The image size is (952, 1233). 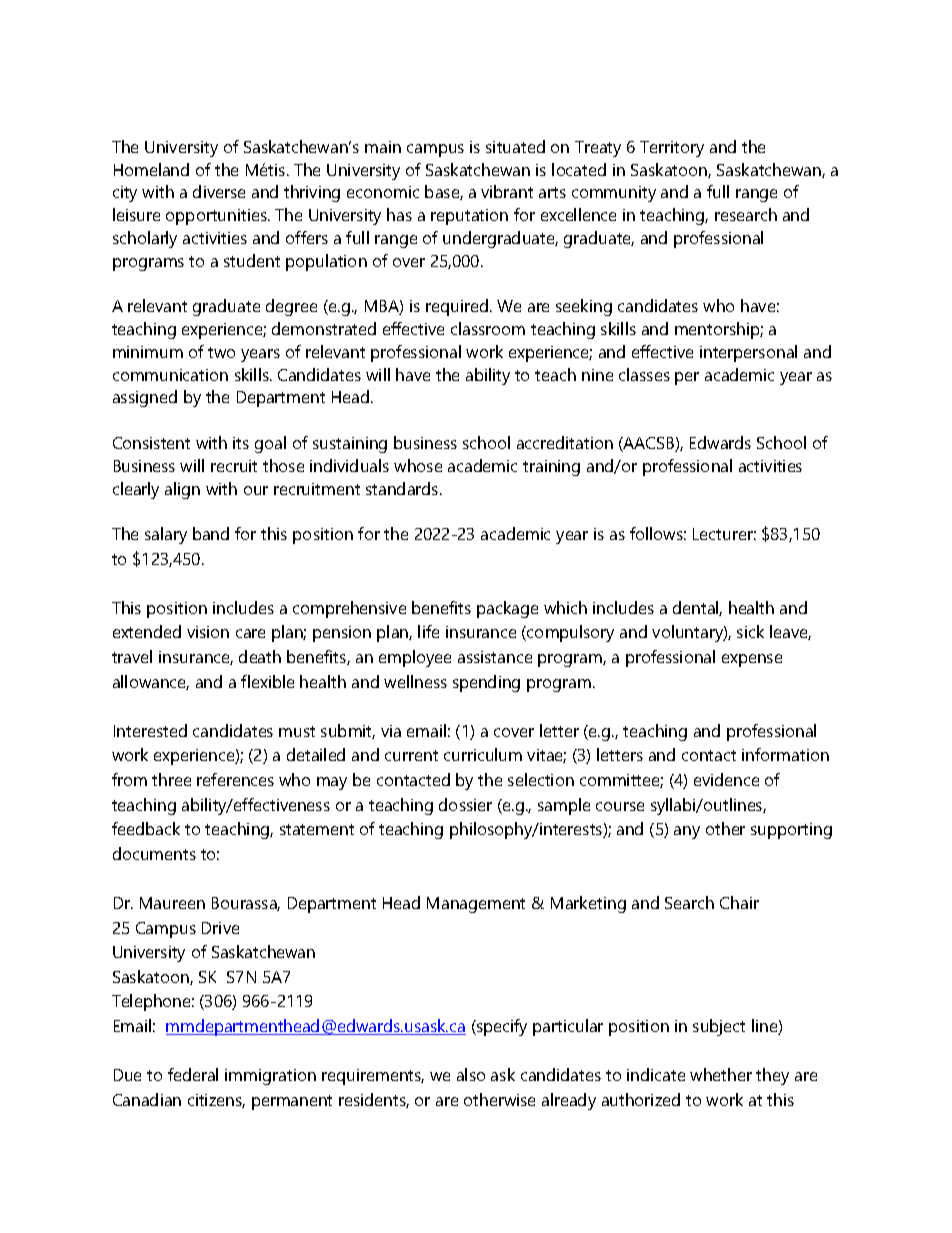 I want to click on curriculum, so click(x=483, y=754).
